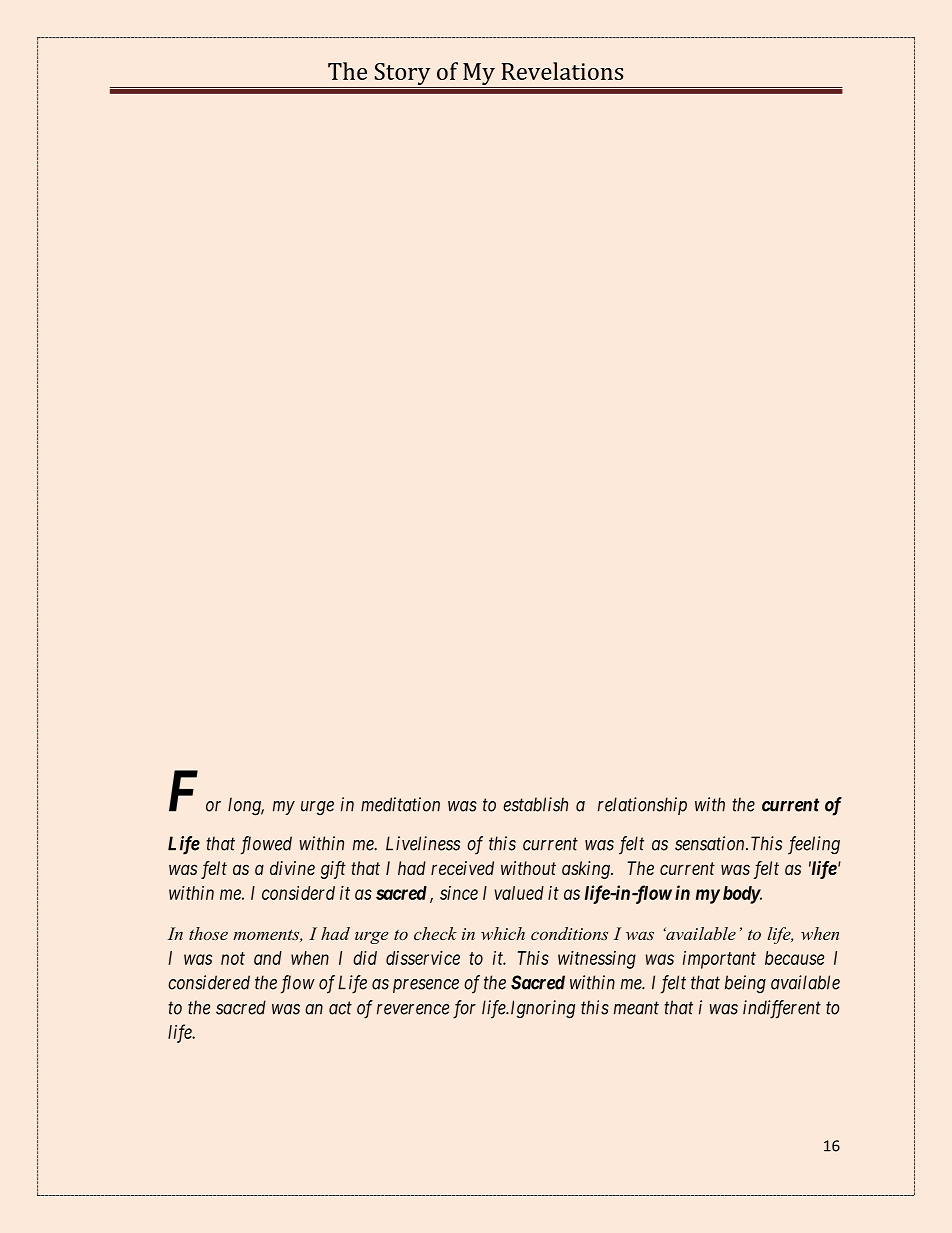 The height and width of the image is (1233, 952). Describe the element at coordinates (562, 71) in the image. I see `Revelations` at that location.
